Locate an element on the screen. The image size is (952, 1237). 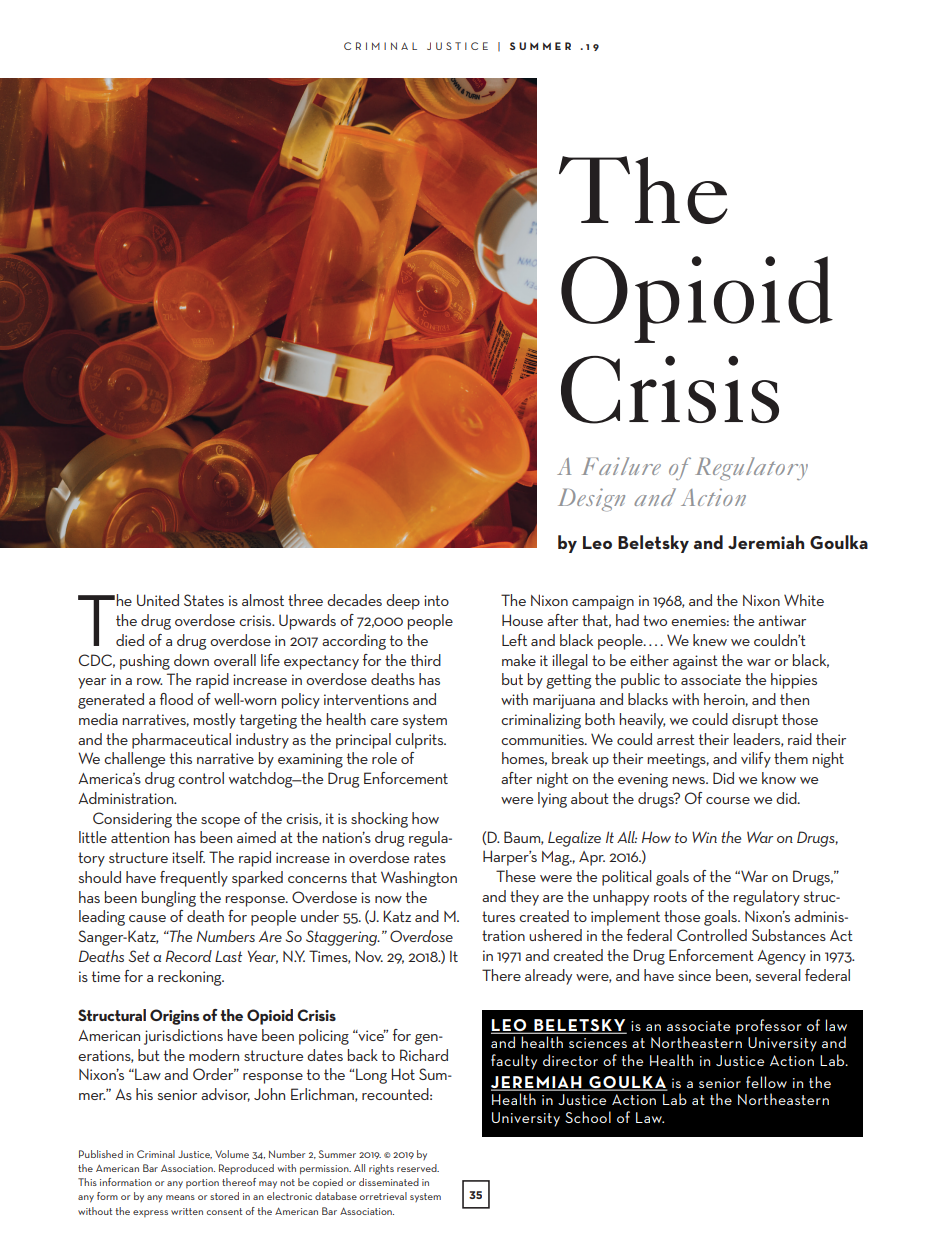
Design is located at coordinates (591, 500).
